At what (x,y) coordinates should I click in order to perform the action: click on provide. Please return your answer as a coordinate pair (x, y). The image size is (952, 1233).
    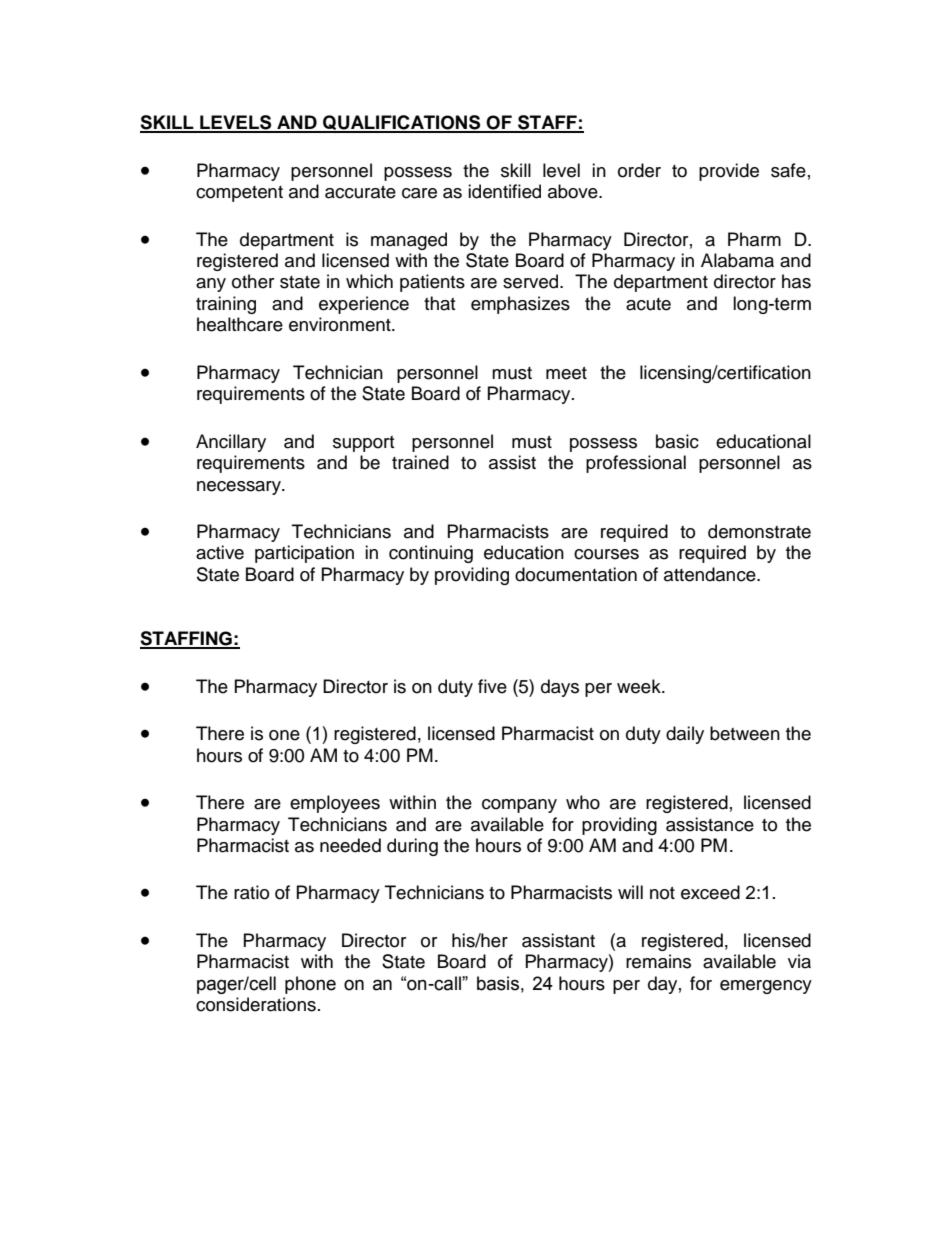
    Looking at the image, I should click on (729, 172).
